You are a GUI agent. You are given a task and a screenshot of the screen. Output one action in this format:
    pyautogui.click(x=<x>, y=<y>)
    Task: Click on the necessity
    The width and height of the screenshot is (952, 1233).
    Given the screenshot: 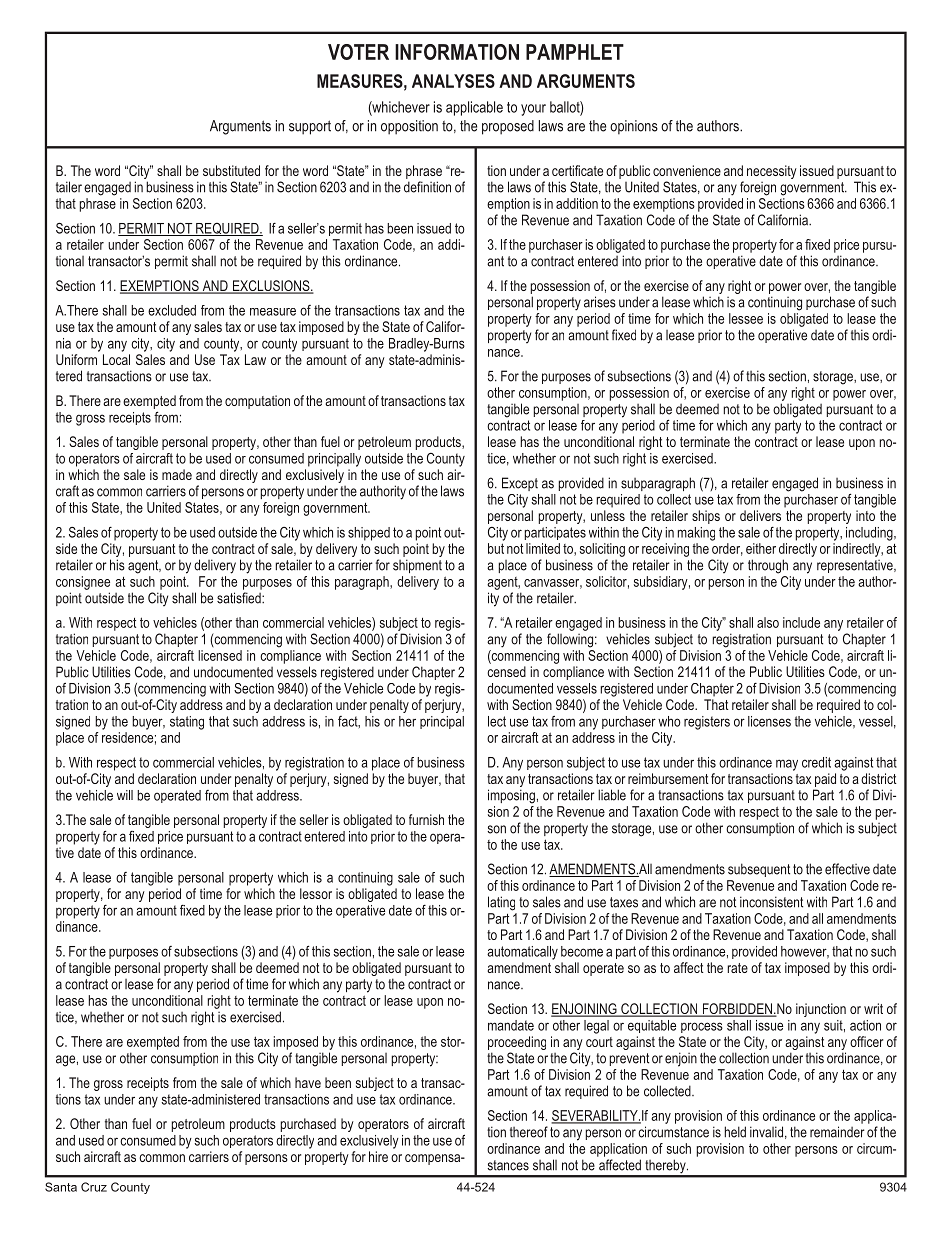 What is the action you would take?
    pyautogui.click(x=772, y=172)
